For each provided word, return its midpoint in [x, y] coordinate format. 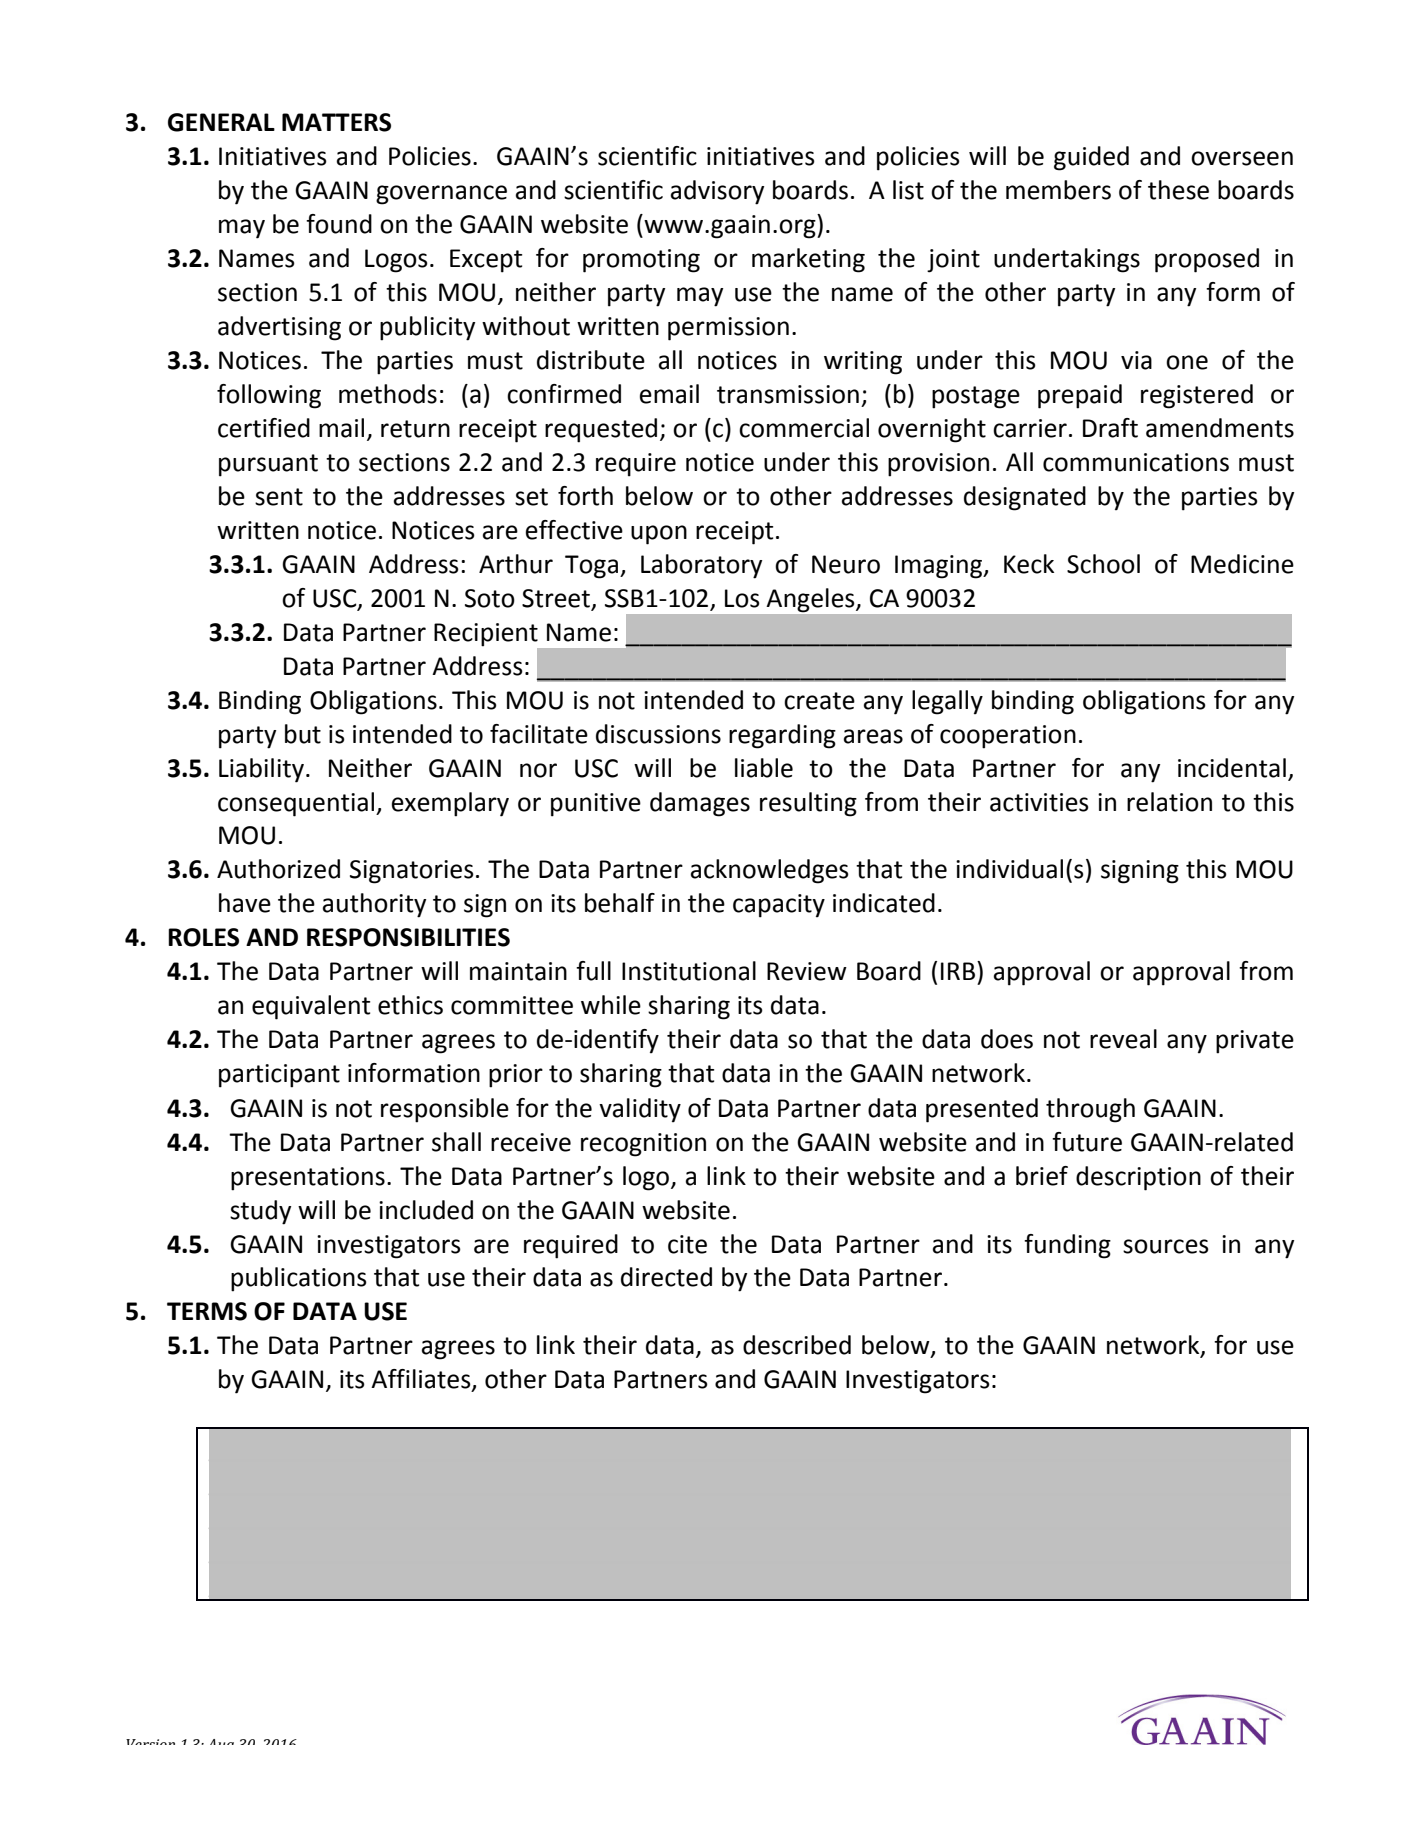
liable [764, 768]
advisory [717, 192]
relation [1169, 802]
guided [1091, 158]
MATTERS [336, 122]
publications [299, 1279]
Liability [261, 770]
